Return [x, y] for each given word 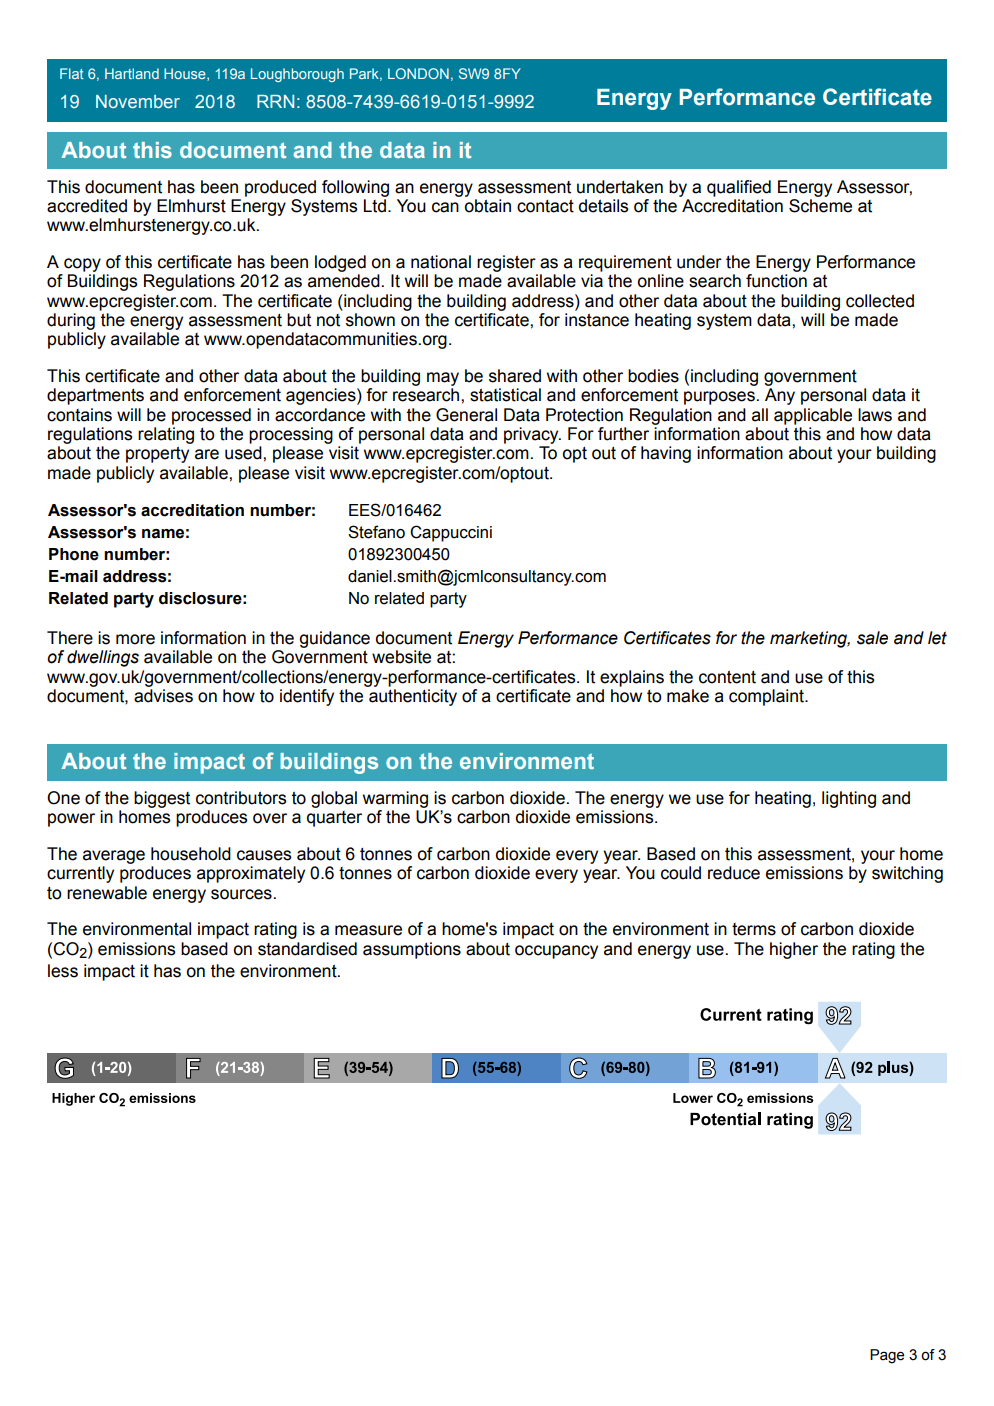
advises [163, 696]
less [63, 971]
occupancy [556, 952]
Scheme [820, 206]
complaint [767, 697]
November [138, 101]
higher [794, 950]
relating [166, 435]
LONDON [418, 73]
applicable [813, 416]
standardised [307, 949]
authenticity [413, 697]
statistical [505, 395]
